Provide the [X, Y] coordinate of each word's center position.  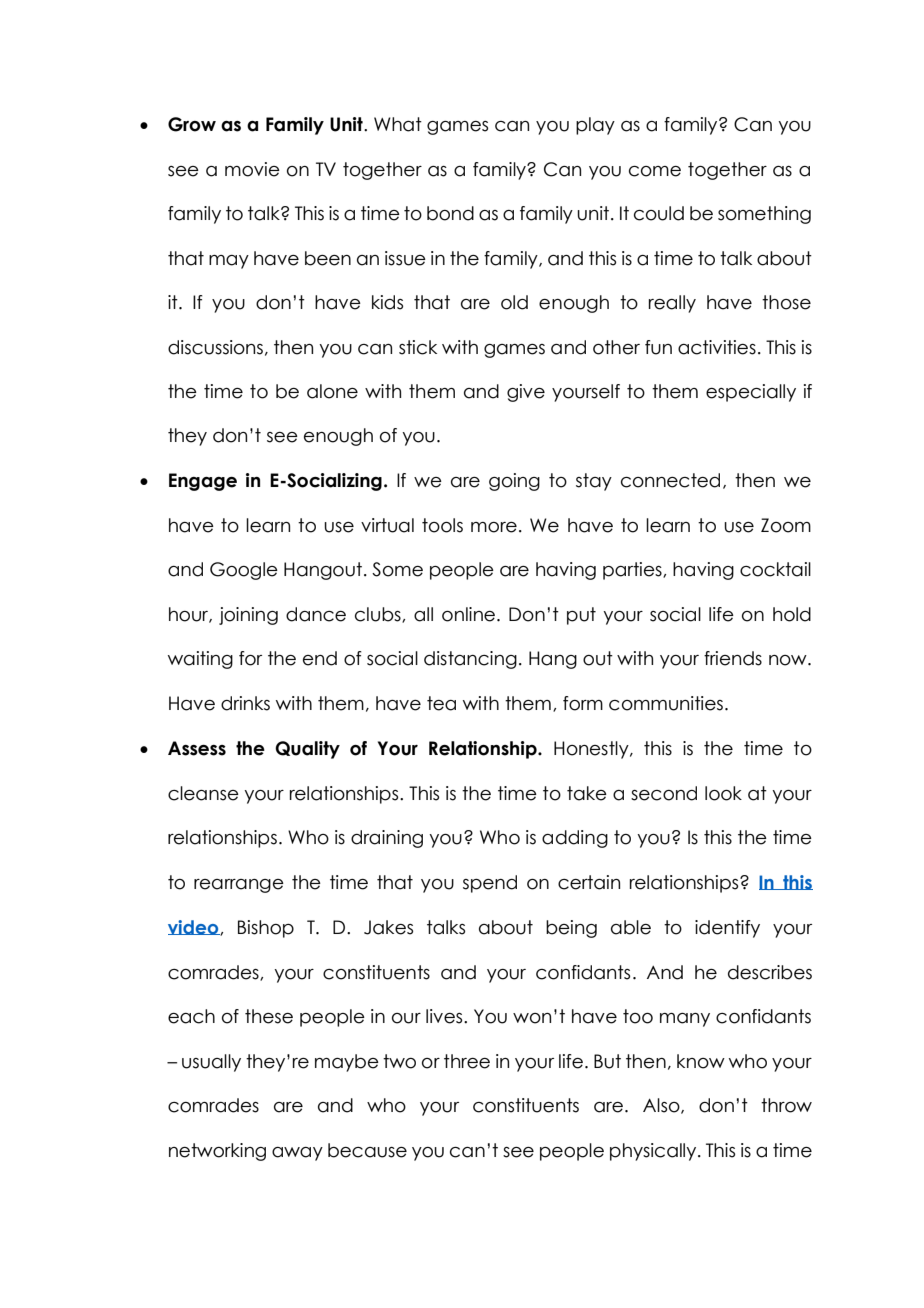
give [526, 393]
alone [332, 391]
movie [252, 169]
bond [450, 213]
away [297, 1154]
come [655, 171]
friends [733, 658]
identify [727, 929]
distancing [470, 660]
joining [248, 616]
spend [490, 884]
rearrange [239, 886]
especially [751, 393]
